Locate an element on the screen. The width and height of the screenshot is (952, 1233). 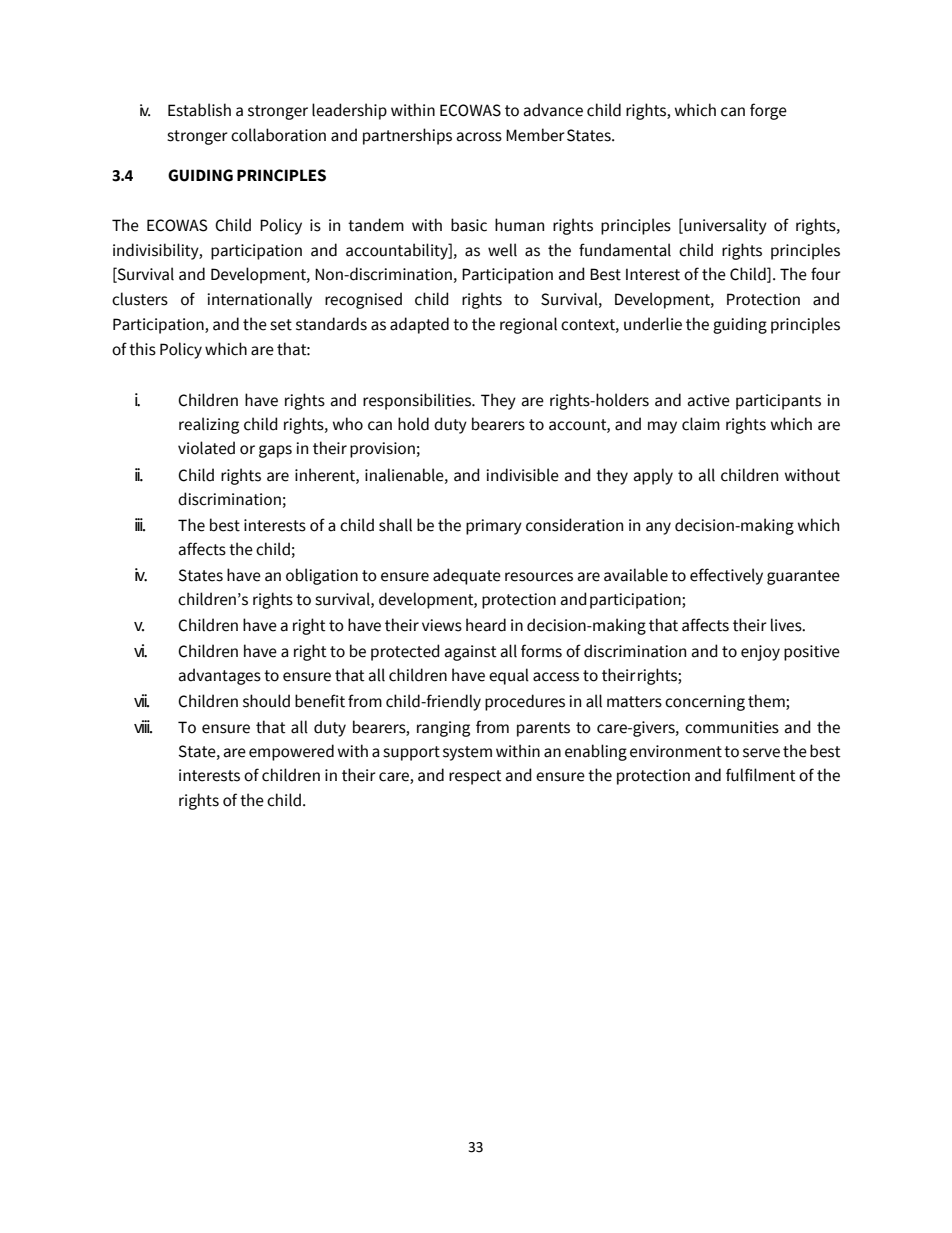
well is located at coordinates (502, 250).
